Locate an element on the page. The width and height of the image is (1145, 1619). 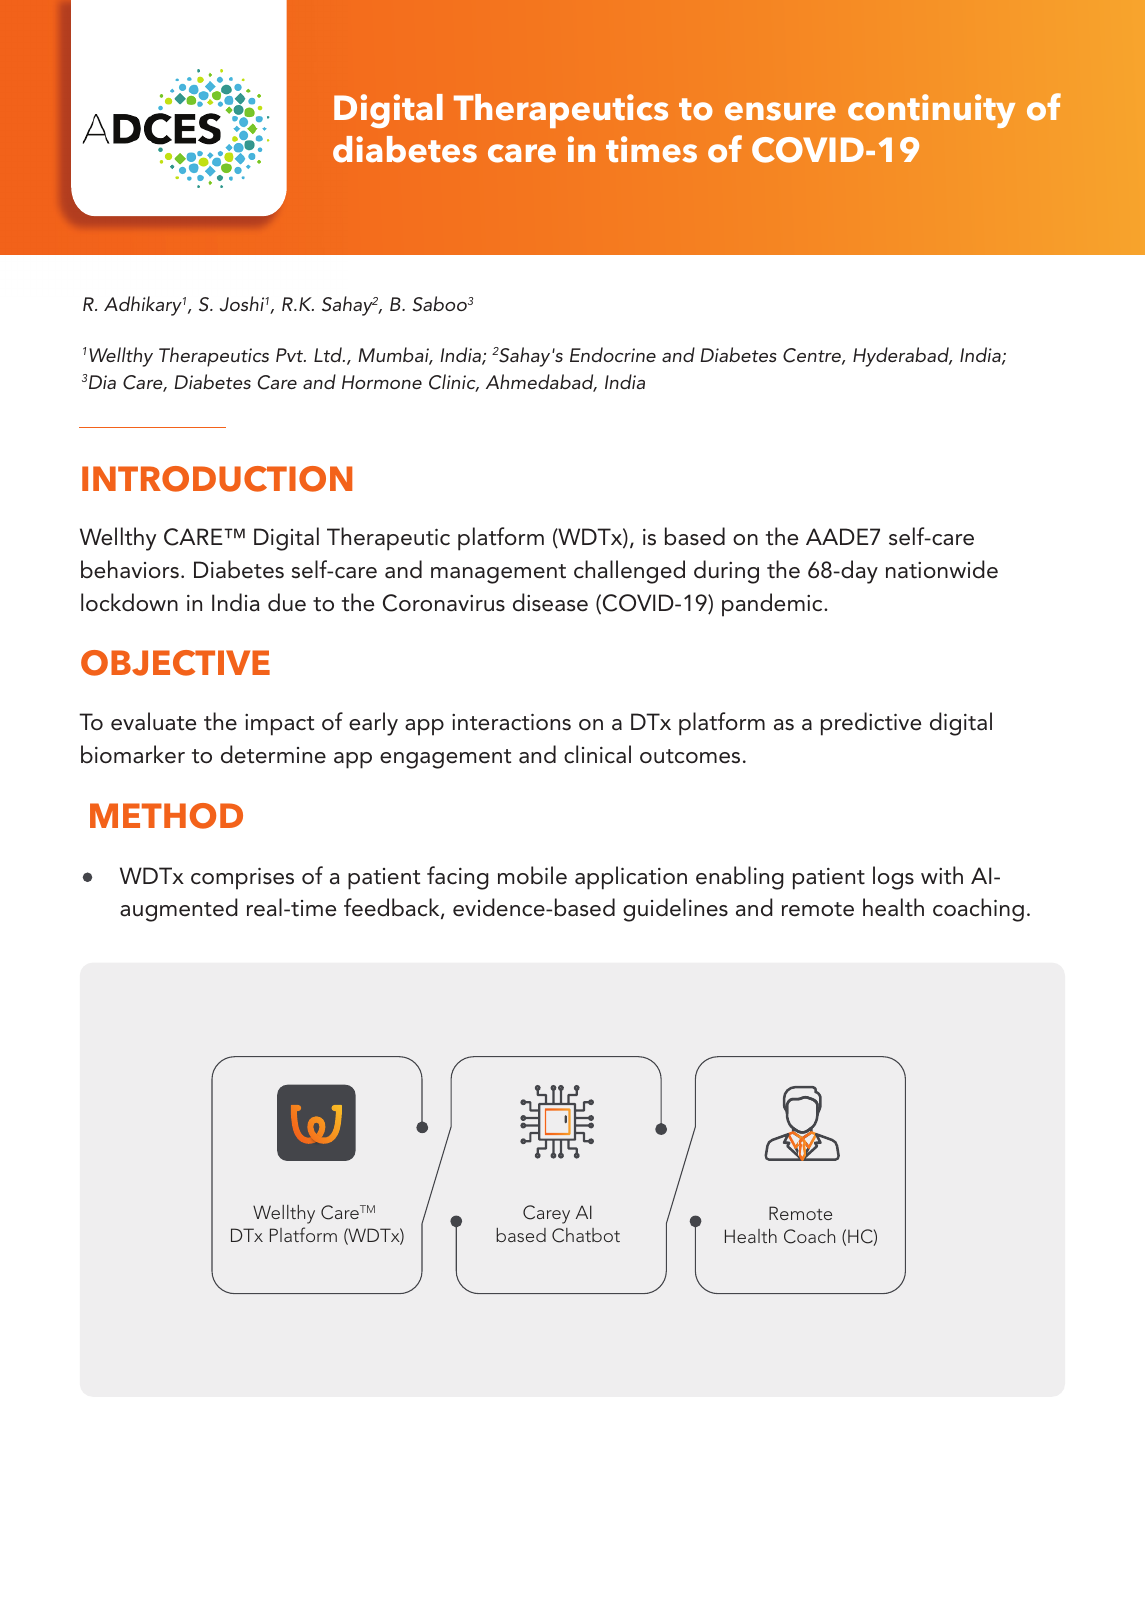
interactions is located at coordinates (511, 722).
